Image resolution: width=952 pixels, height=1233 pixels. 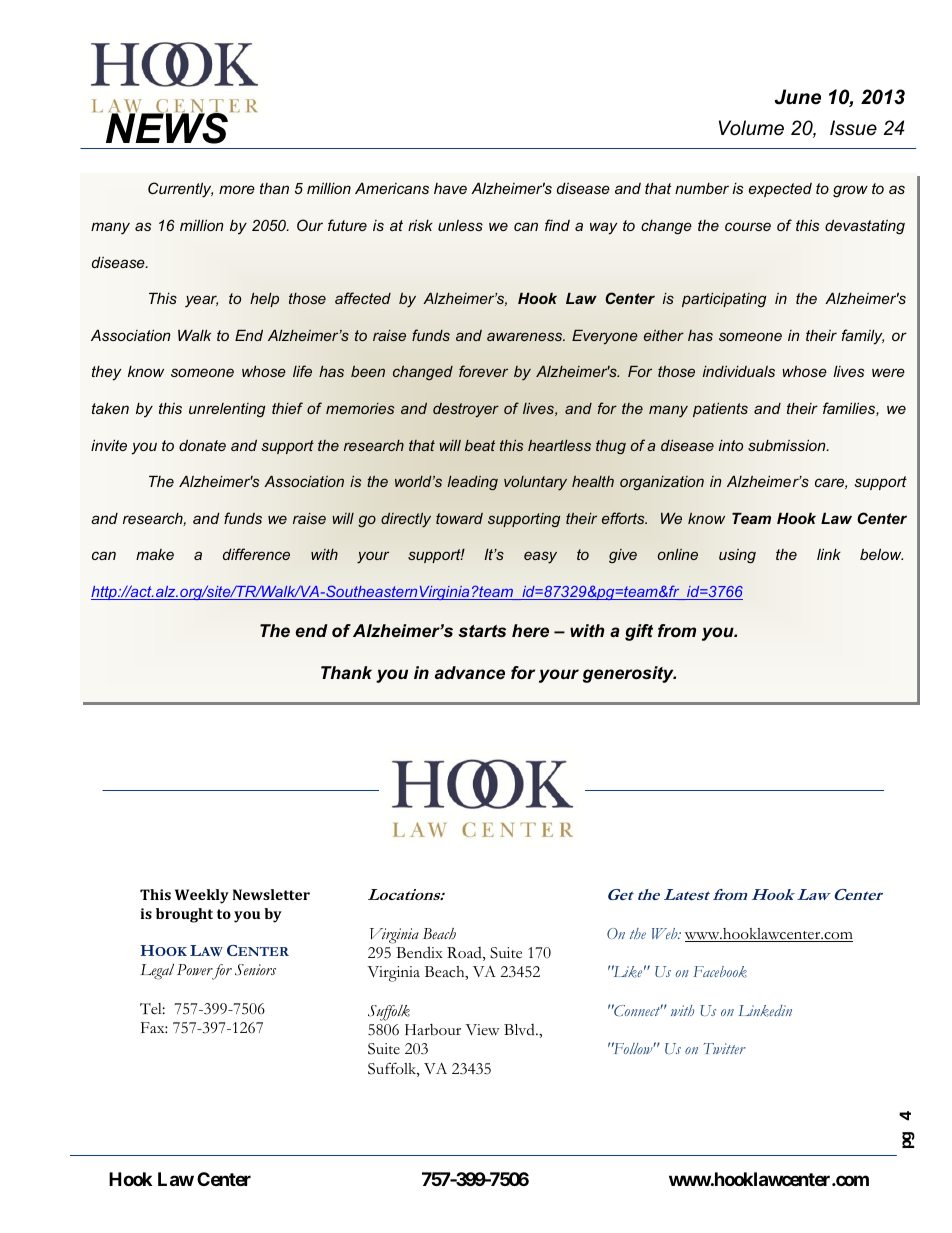 I want to click on Power, so click(x=196, y=971).
